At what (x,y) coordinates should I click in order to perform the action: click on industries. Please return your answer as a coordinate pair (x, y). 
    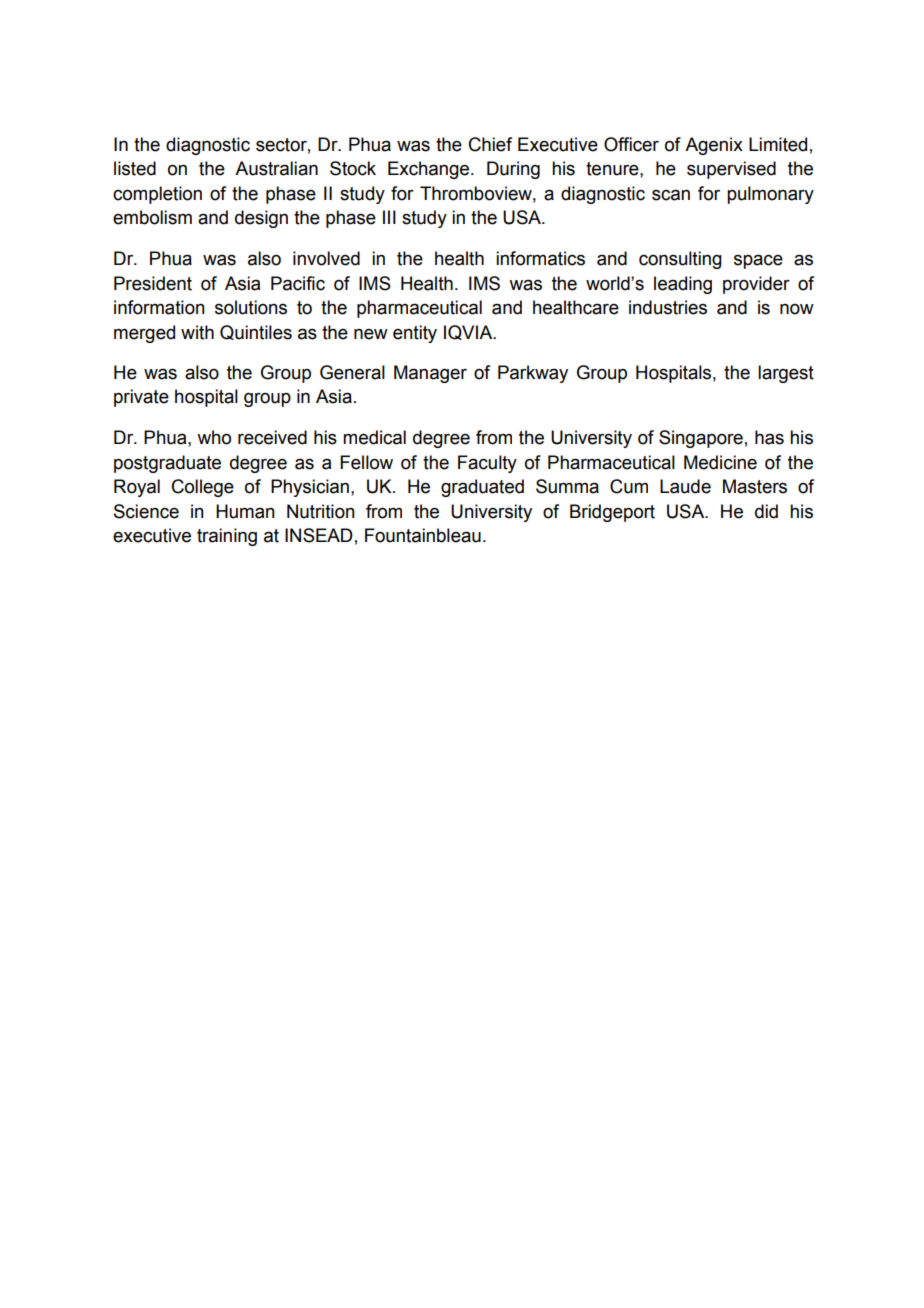
    Looking at the image, I should click on (668, 307).
